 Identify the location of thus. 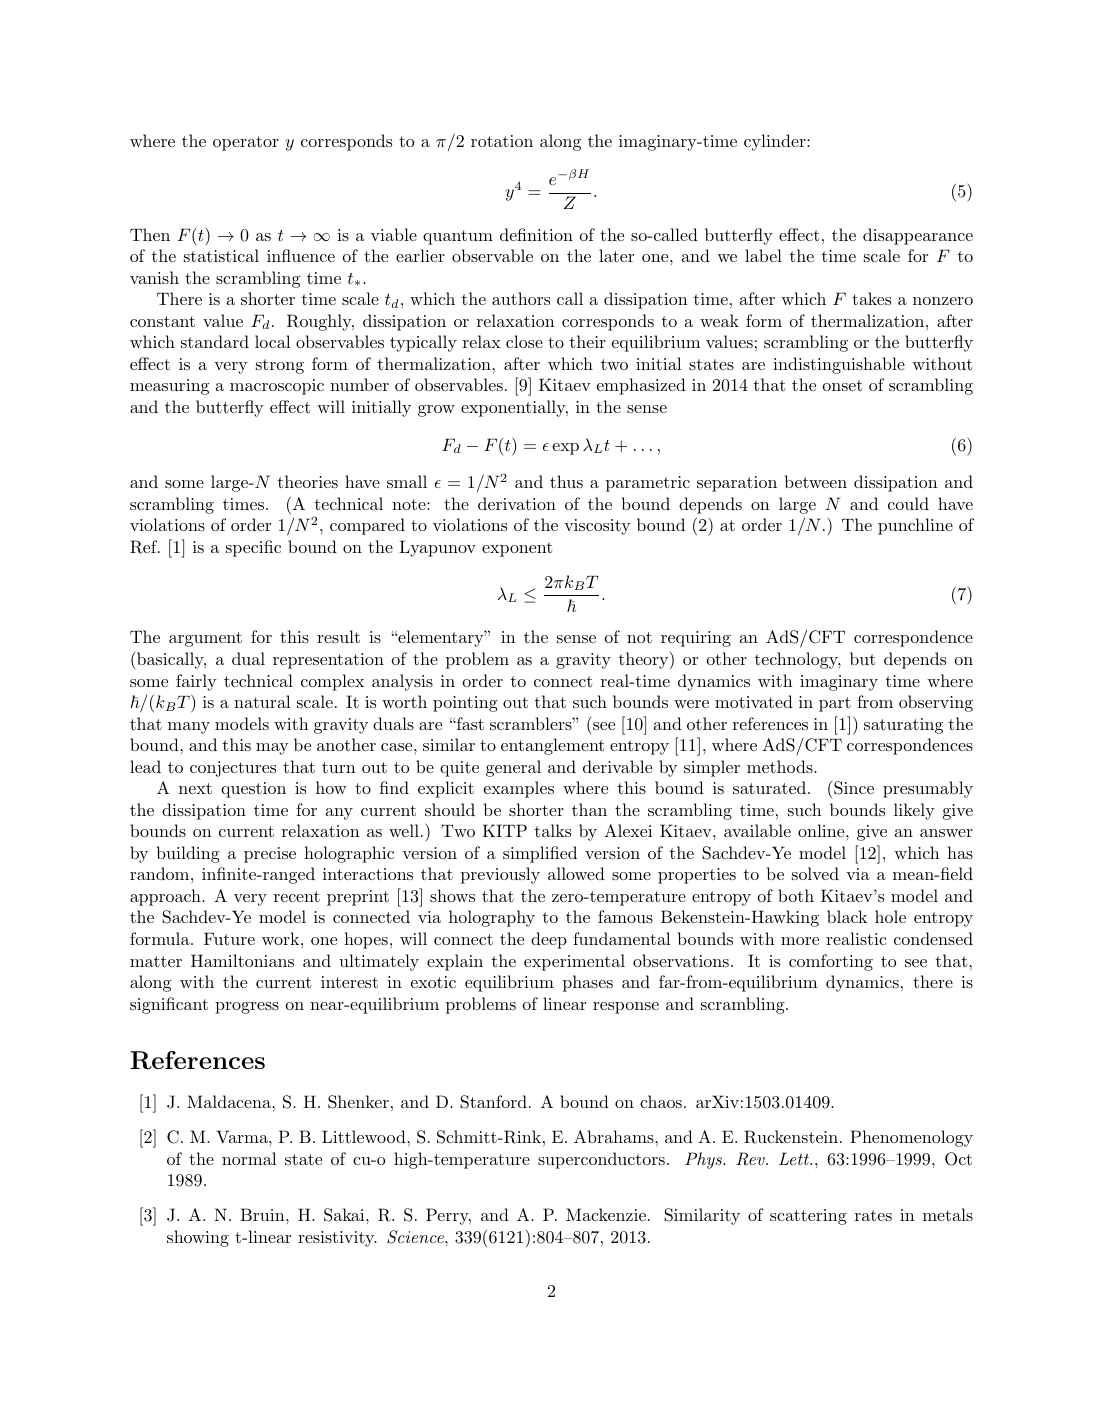
(566, 481).
